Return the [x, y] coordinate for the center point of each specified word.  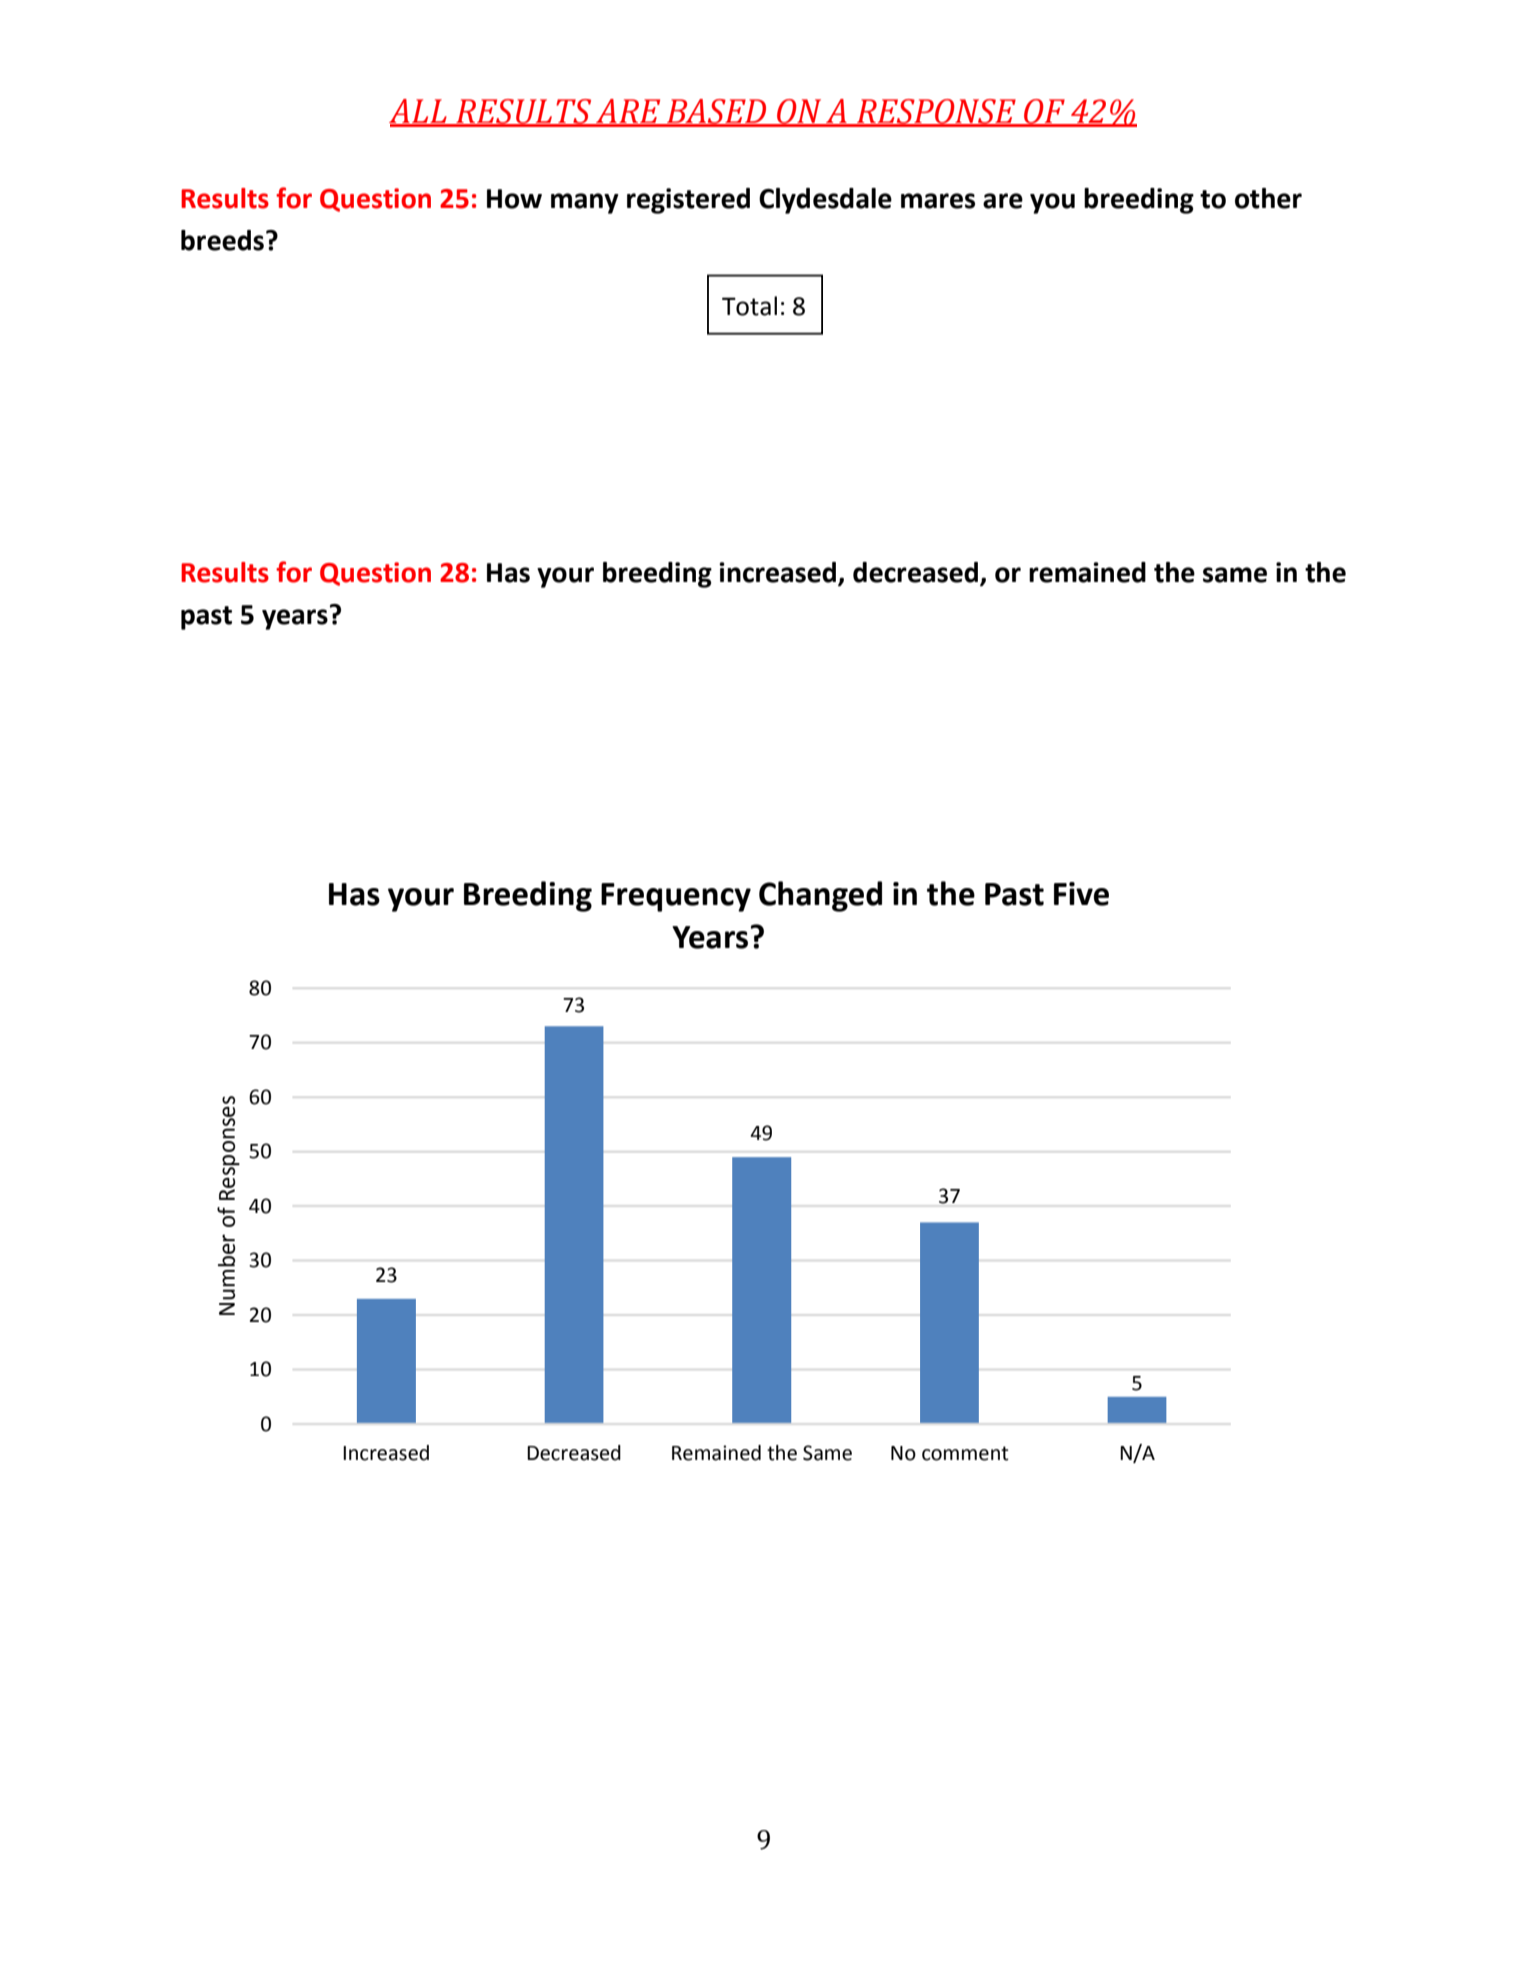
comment [965, 1453]
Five [1081, 894]
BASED [717, 112]
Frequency [676, 897]
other [1268, 198]
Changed [820, 896]
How [514, 199]
